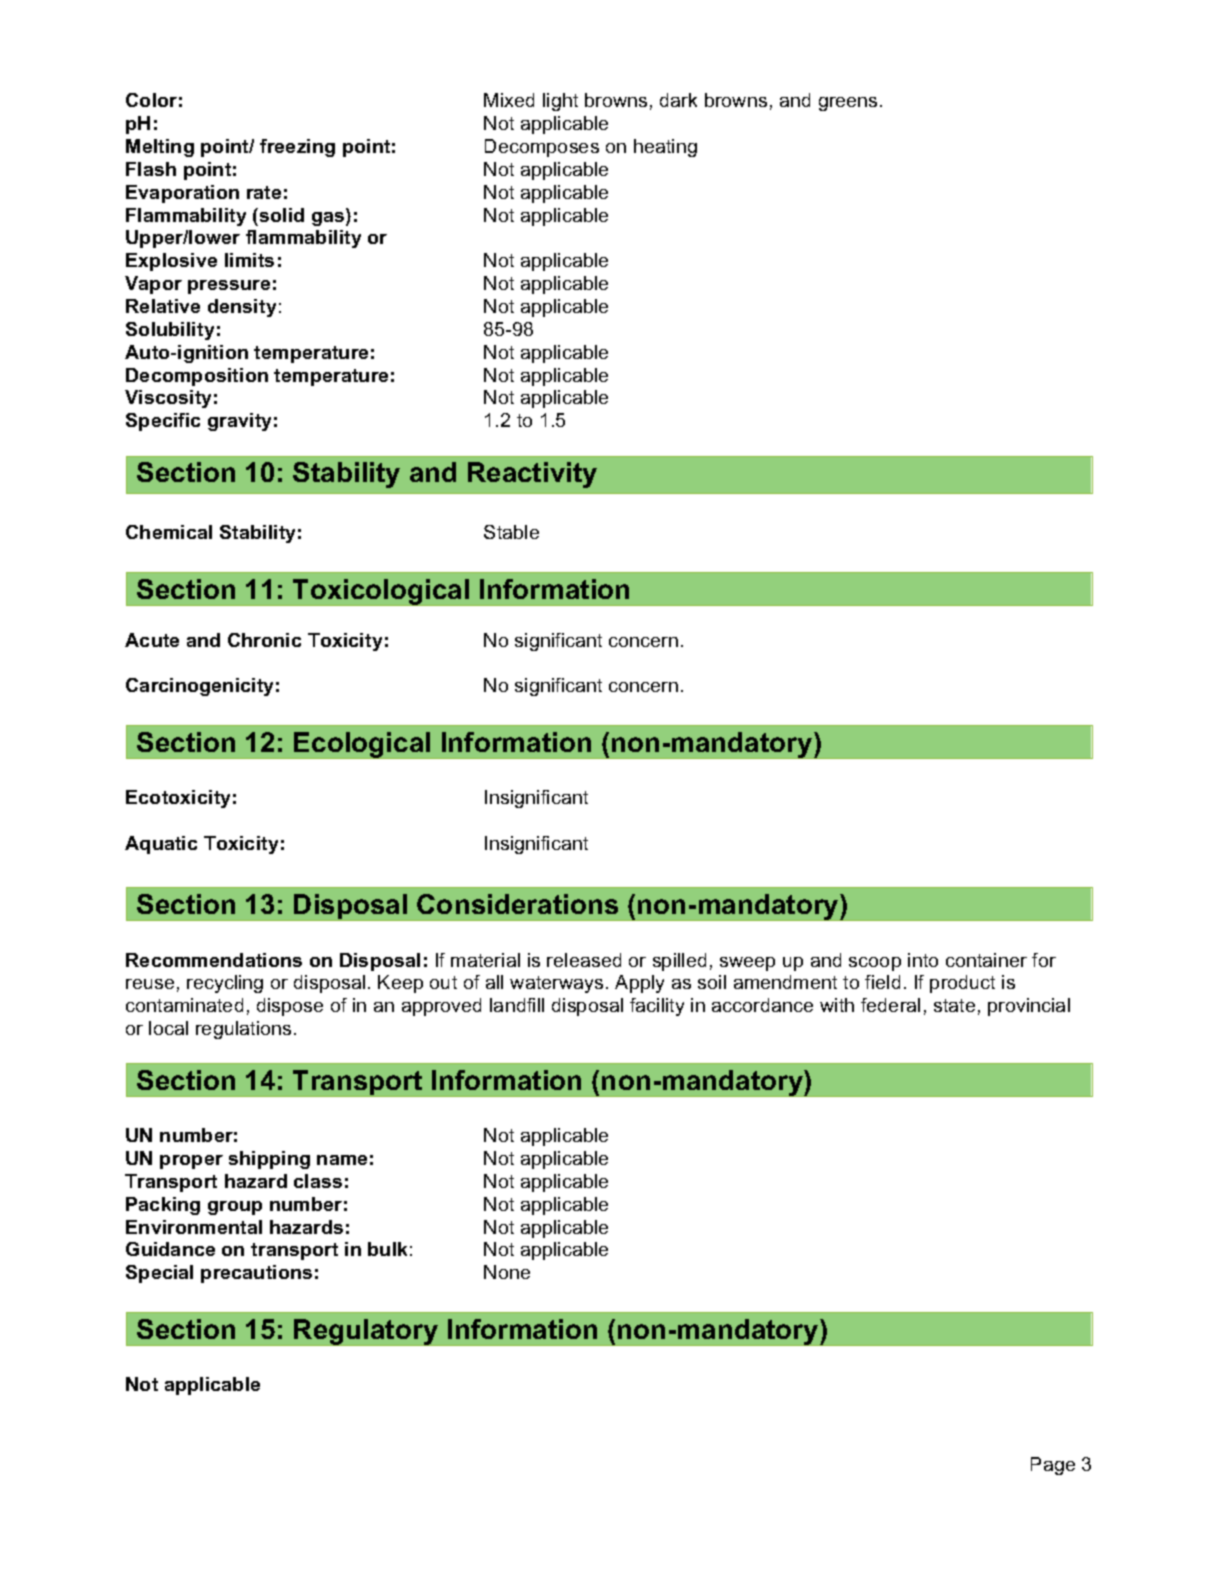  What do you see at coordinates (507, 1272) in the document?
I see `None` at bounding box center [507, 1272].
